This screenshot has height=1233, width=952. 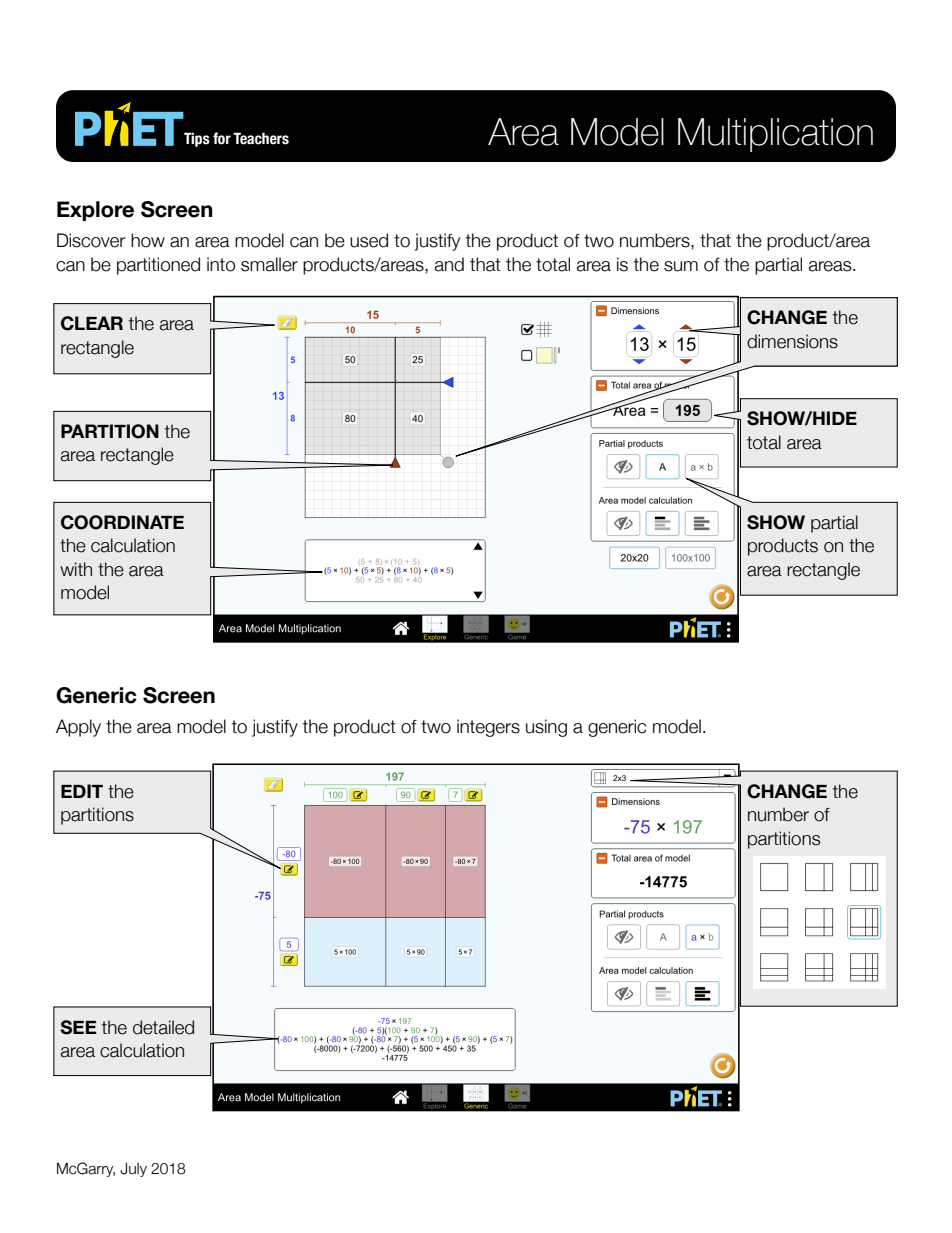 What do you see at coordinates (546, 728) in the screenshot?
I see `using` at bounding box center [546, 728].
